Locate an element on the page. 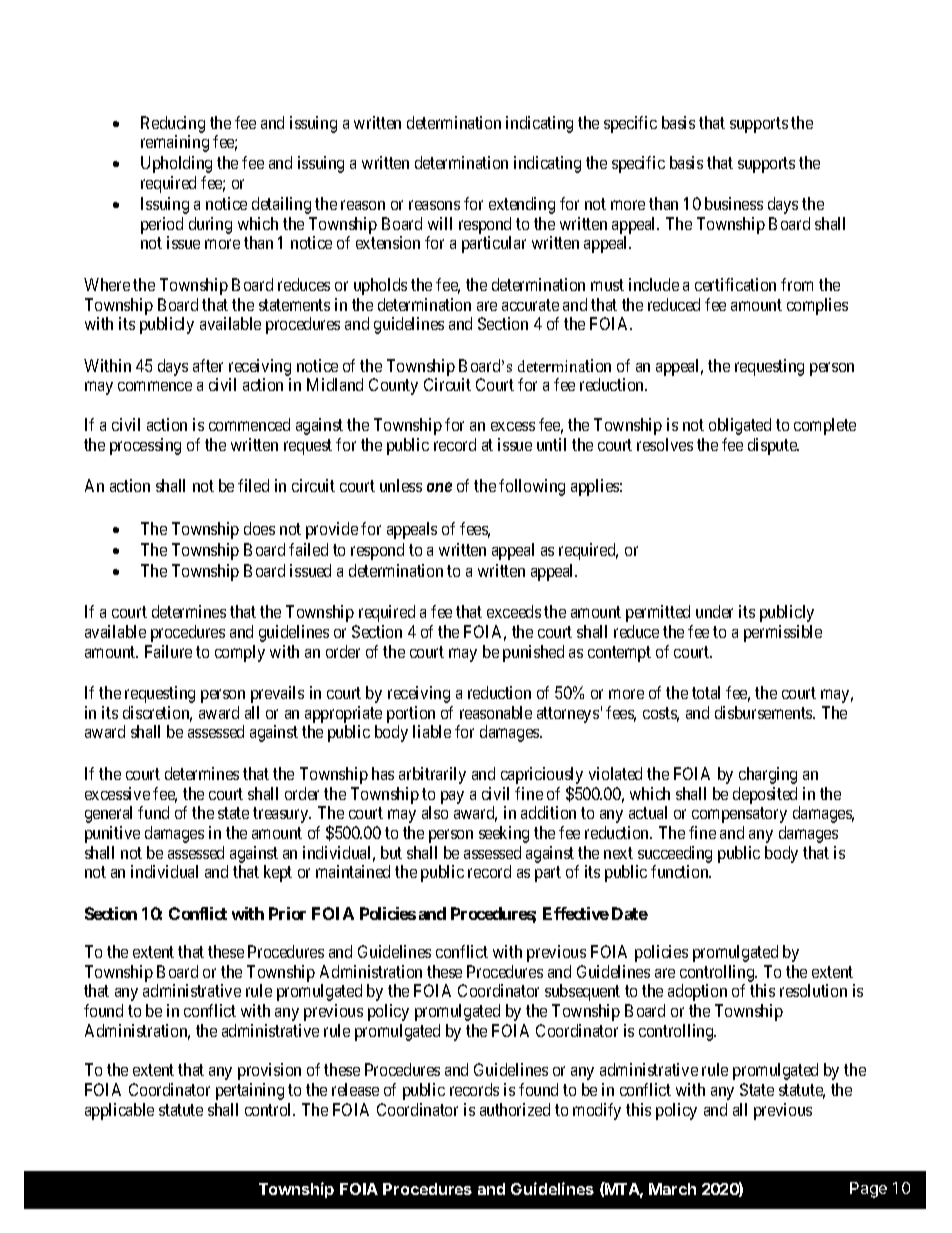 Image resolution: width=952 pixels, height=1233 pixels. punished is located at coordinates (533, 653).
